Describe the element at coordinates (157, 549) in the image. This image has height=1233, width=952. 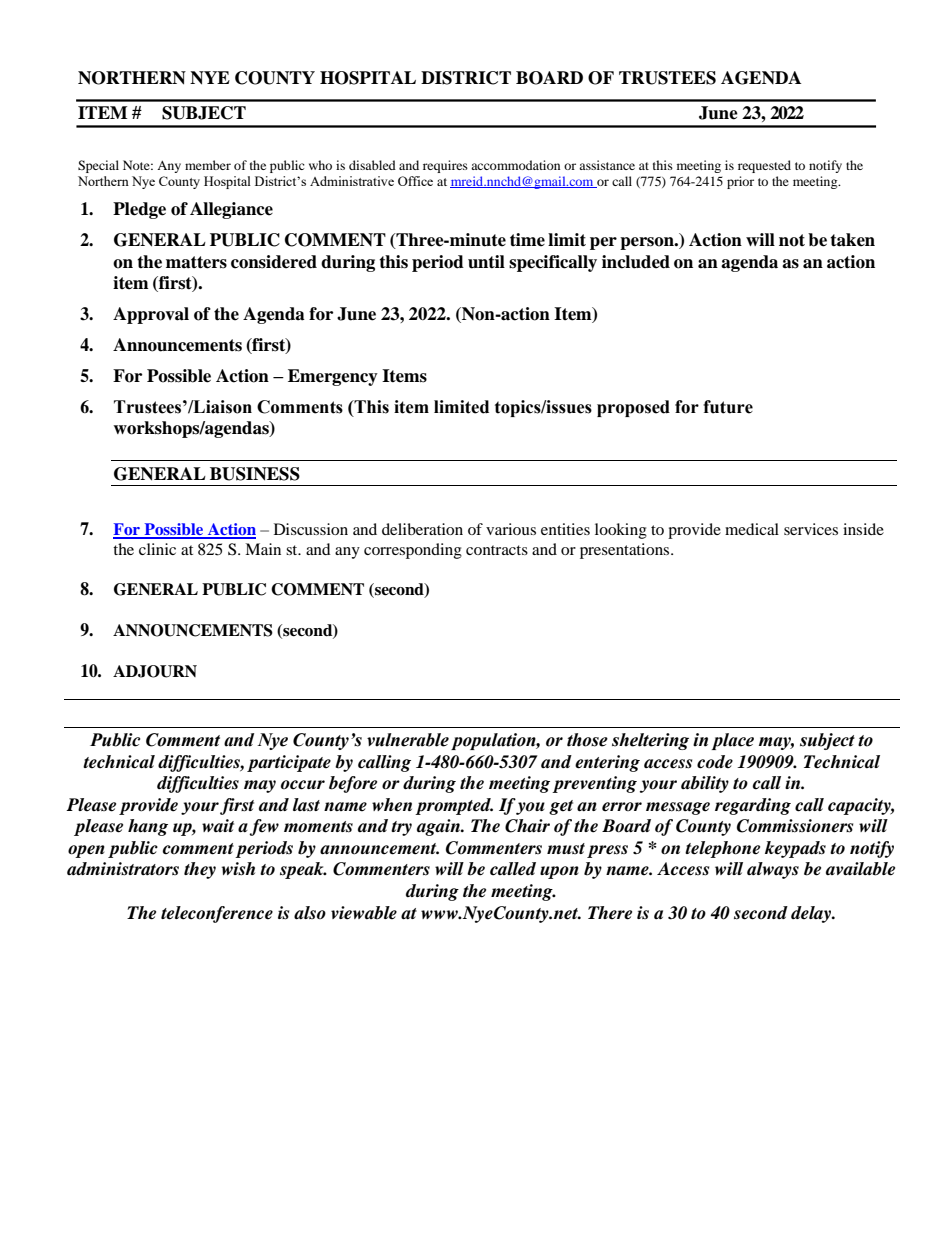
I see `clinic` at that location.
